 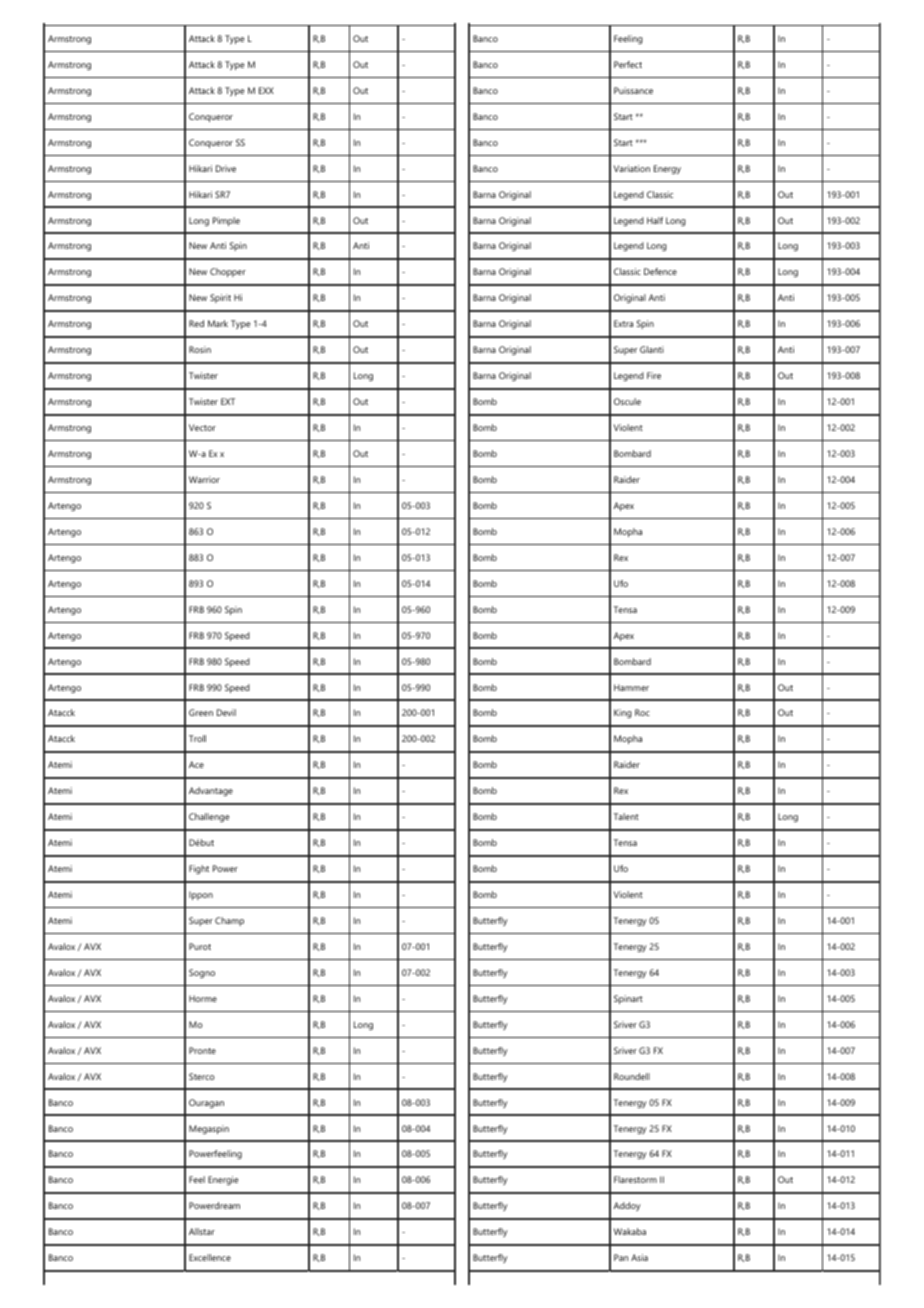 I want to click on Devil, so click(x=226, y=712).
